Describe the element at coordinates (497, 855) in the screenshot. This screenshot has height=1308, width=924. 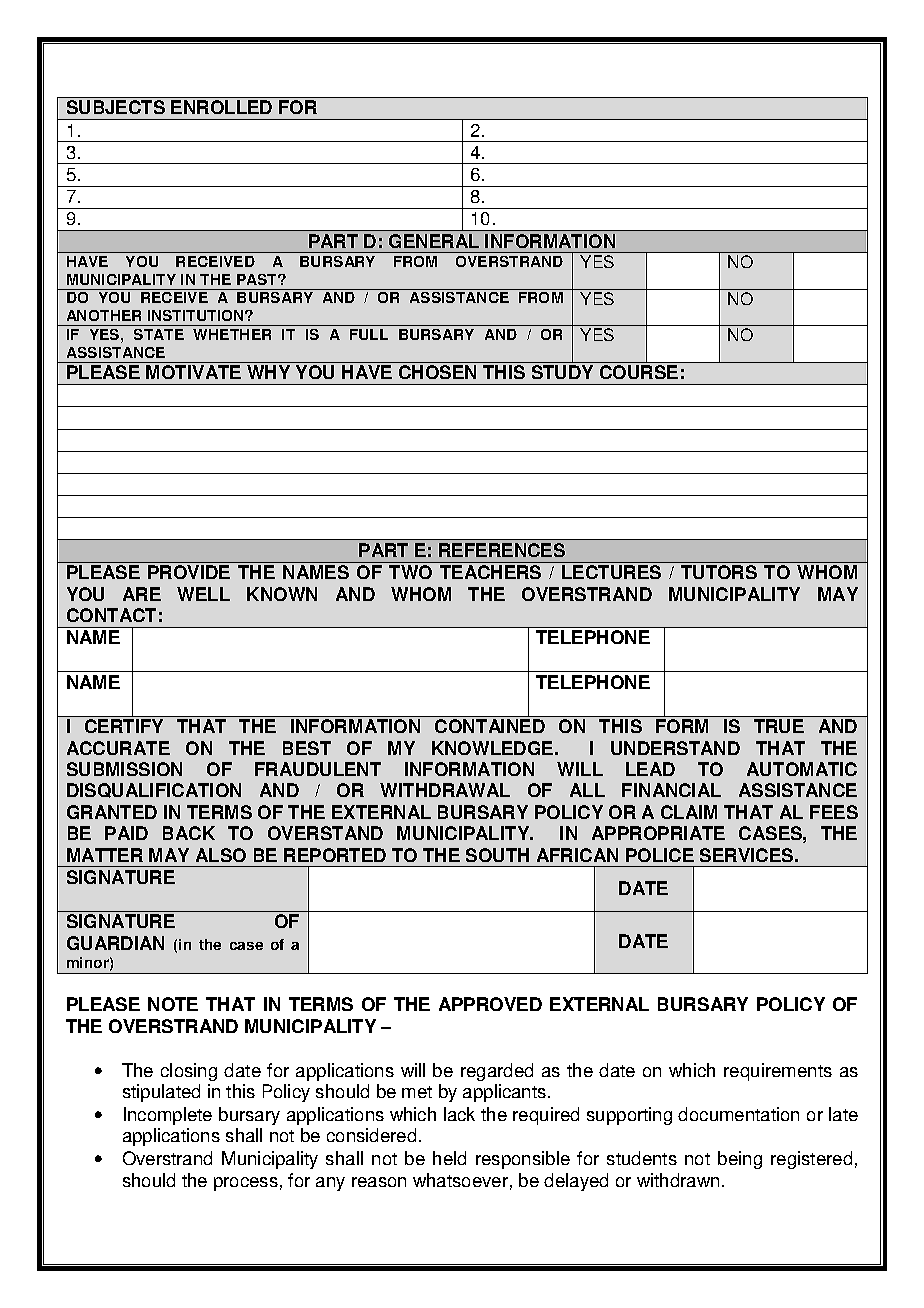
I see `SOUTH` at that location.
